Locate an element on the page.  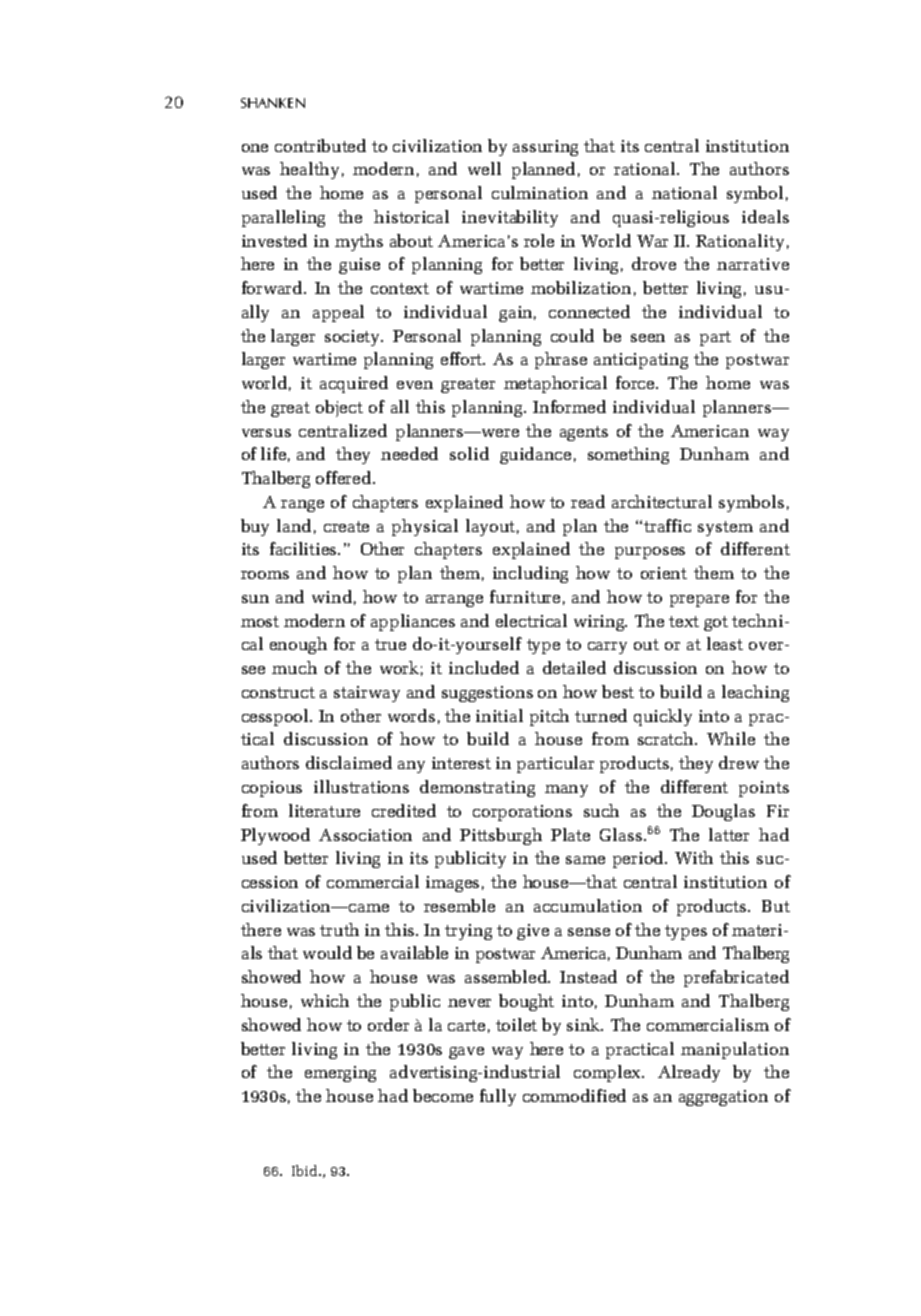
Pittsburgh is located at coordinates (501, 836).
